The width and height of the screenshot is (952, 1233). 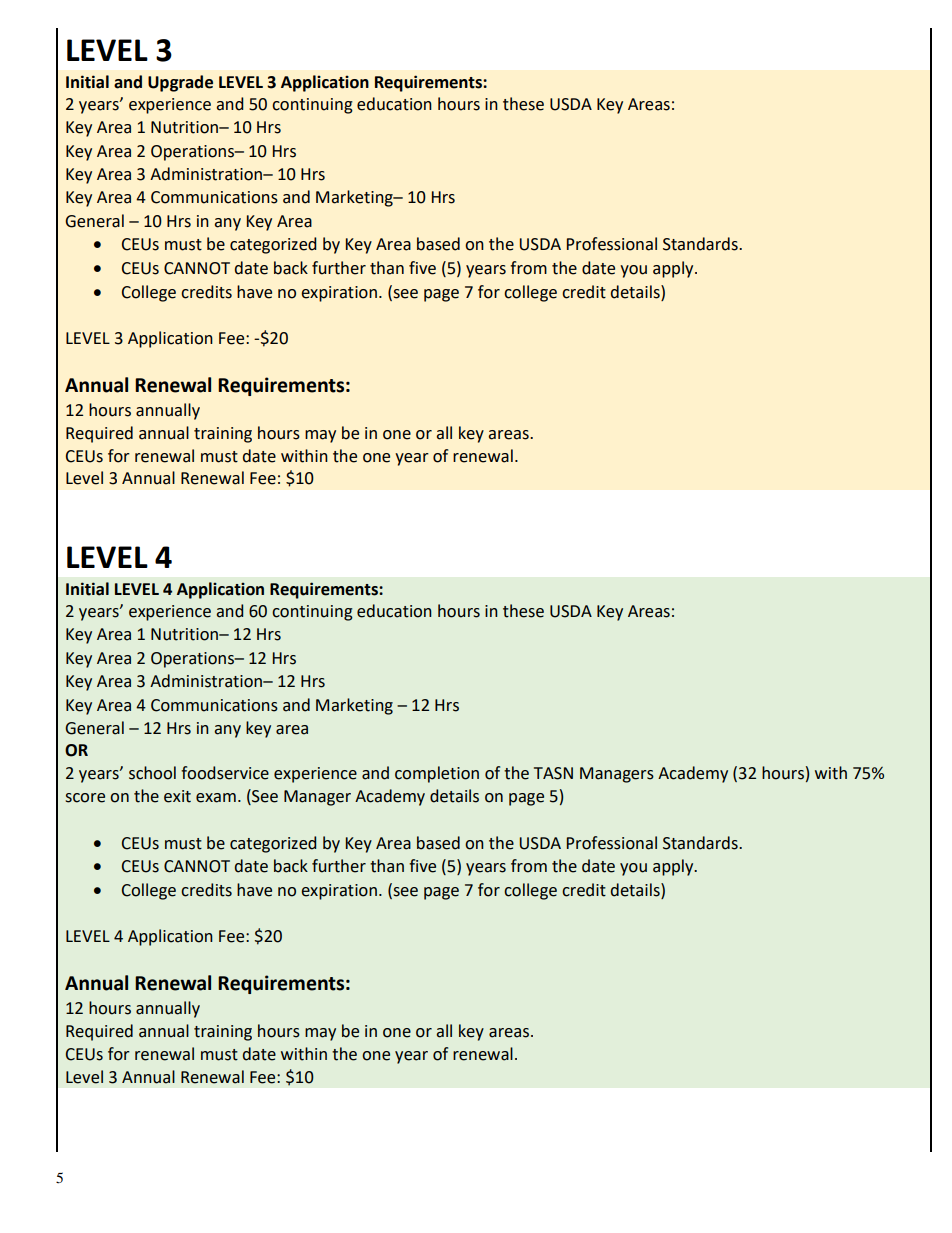 I want to click on Upgrade, so click(x=180, y=83).
